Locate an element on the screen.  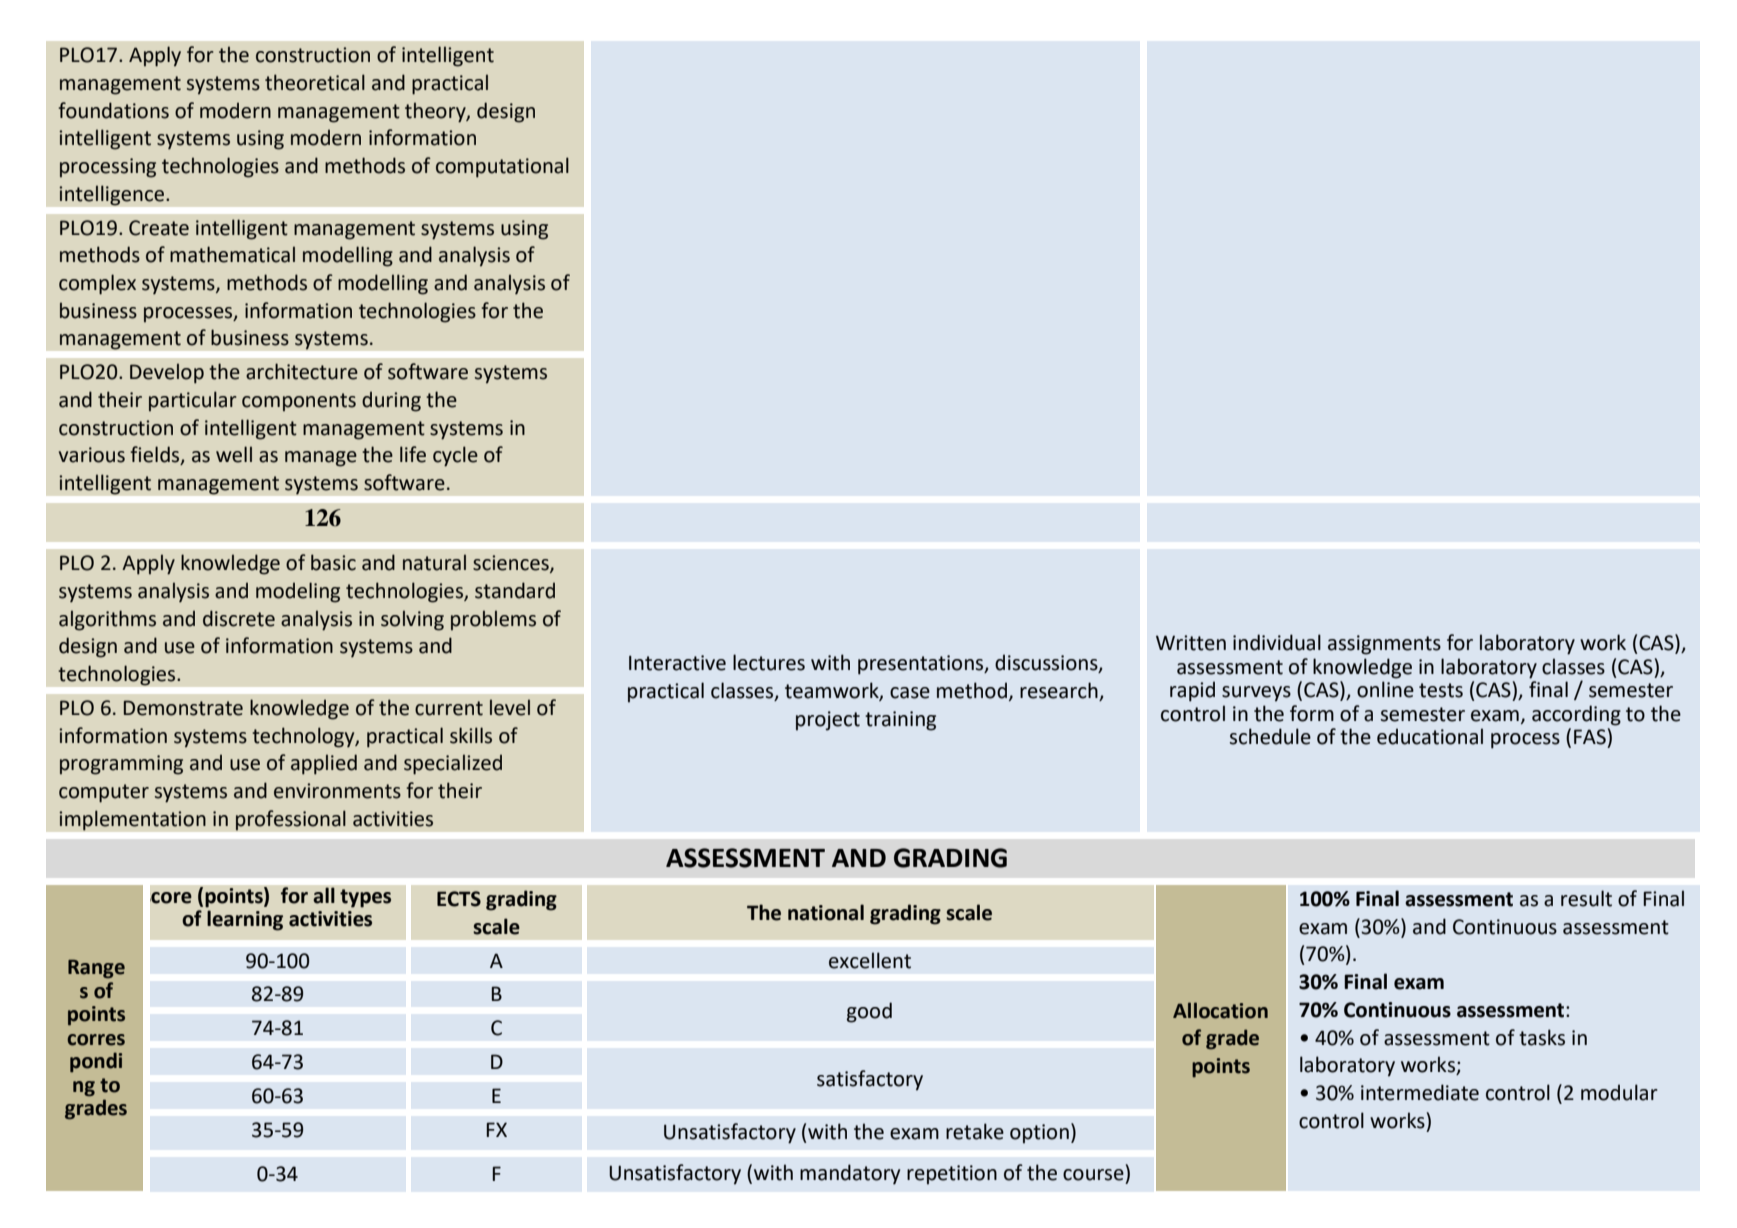
Range is located at coordinates (96, 969).
